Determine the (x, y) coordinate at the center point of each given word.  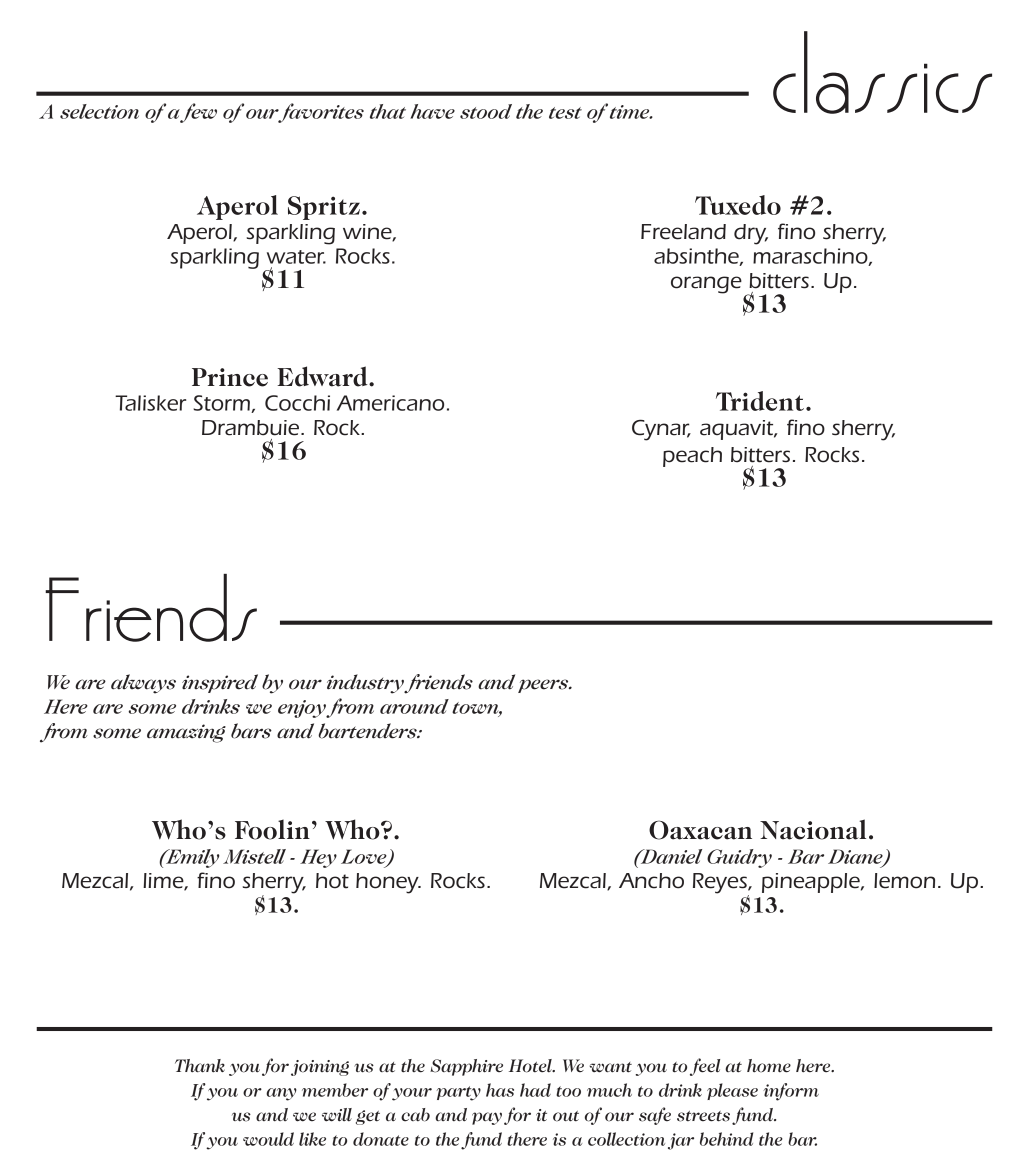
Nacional (813, 829)
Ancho (651, 881)
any (281, 1094)
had (535, 1090)
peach (692, 457)
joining (320, 1068)
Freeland (683, 232)
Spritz (324, 208)
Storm (222, 404)
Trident (760, 401)
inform (791, 1092)
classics (882, 72)
